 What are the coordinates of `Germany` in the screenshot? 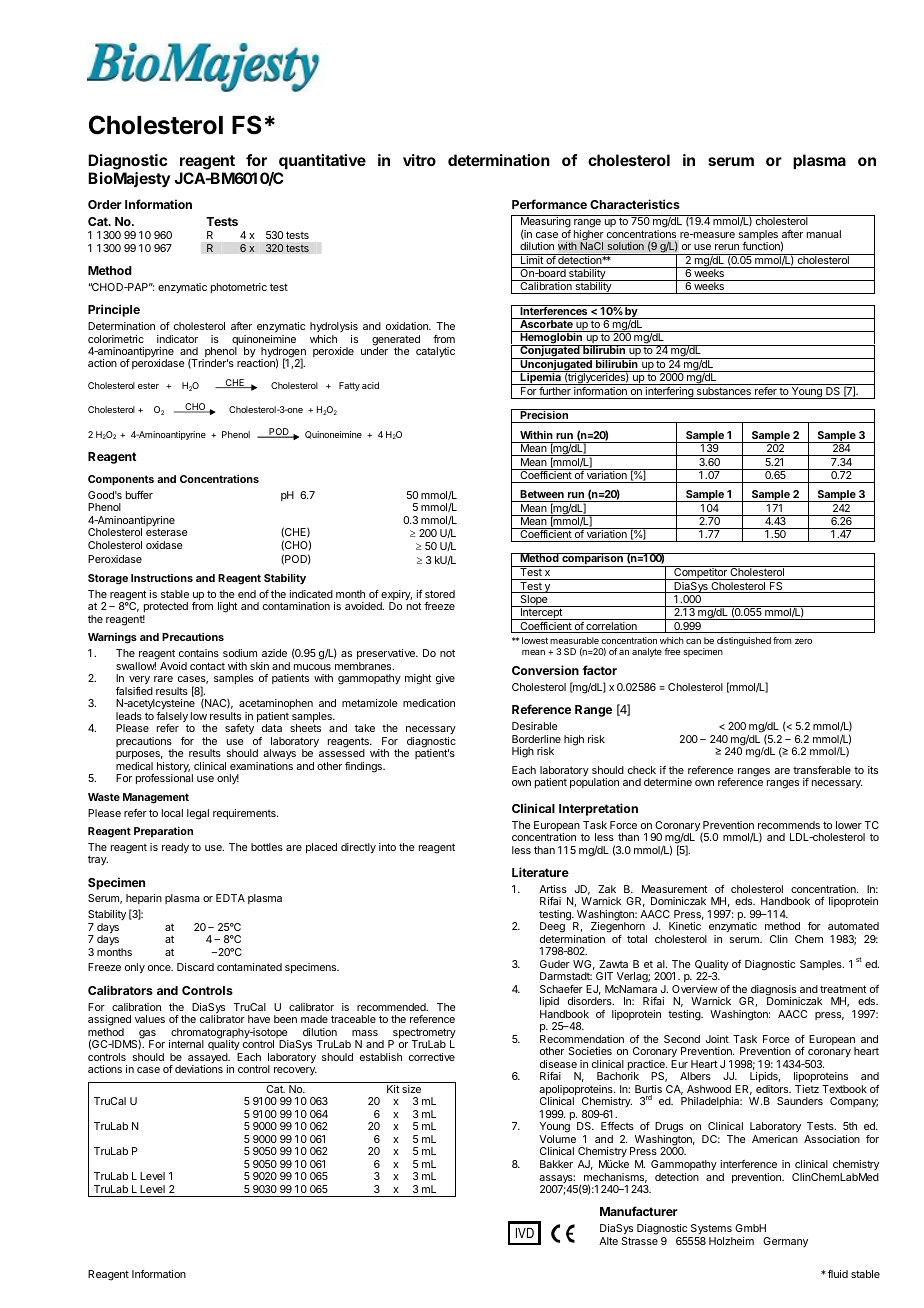 It's located at (785, 1242).
